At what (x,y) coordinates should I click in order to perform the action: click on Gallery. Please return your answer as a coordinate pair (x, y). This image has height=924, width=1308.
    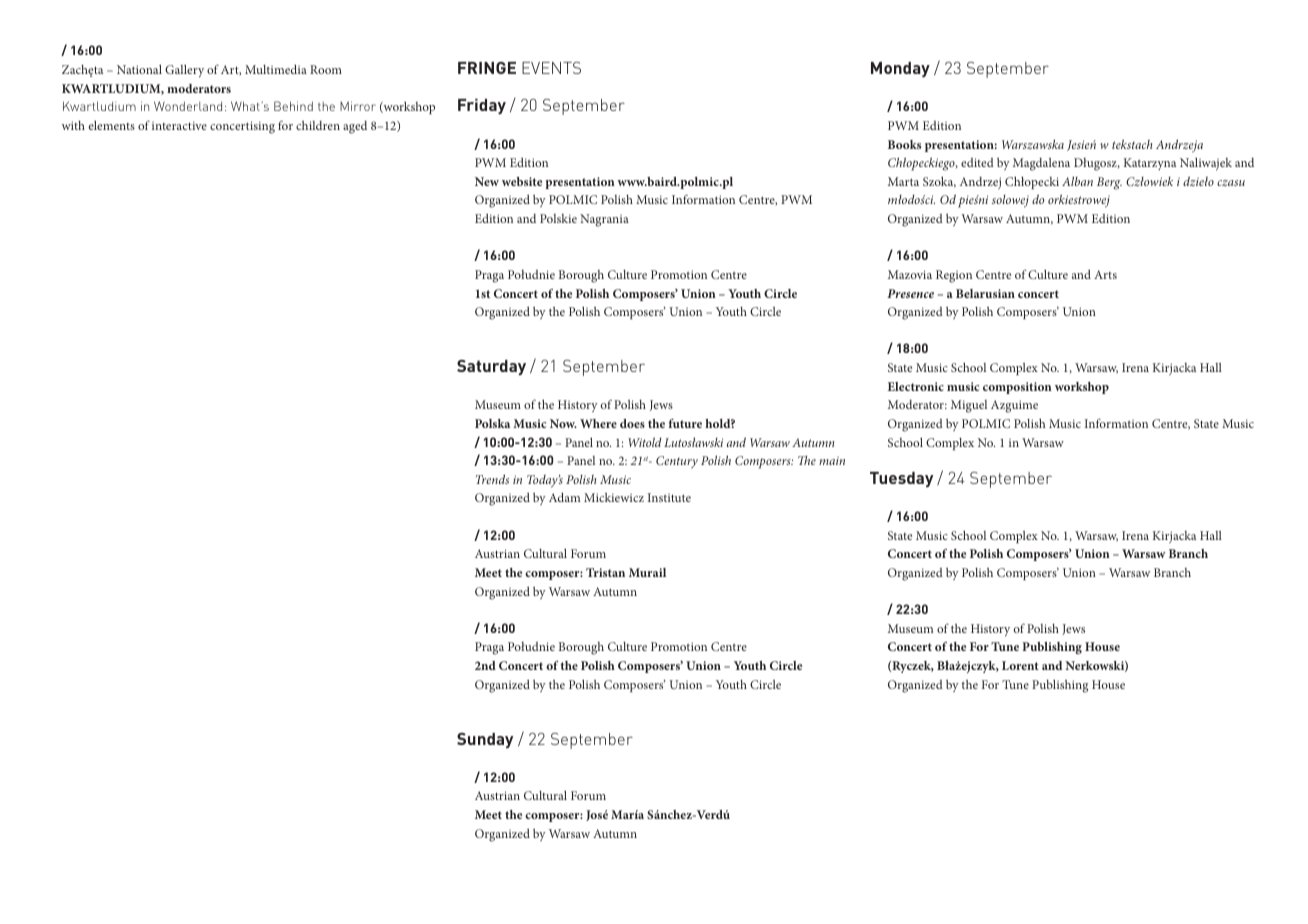
    Looking at the image, I should click on (184, 71).
